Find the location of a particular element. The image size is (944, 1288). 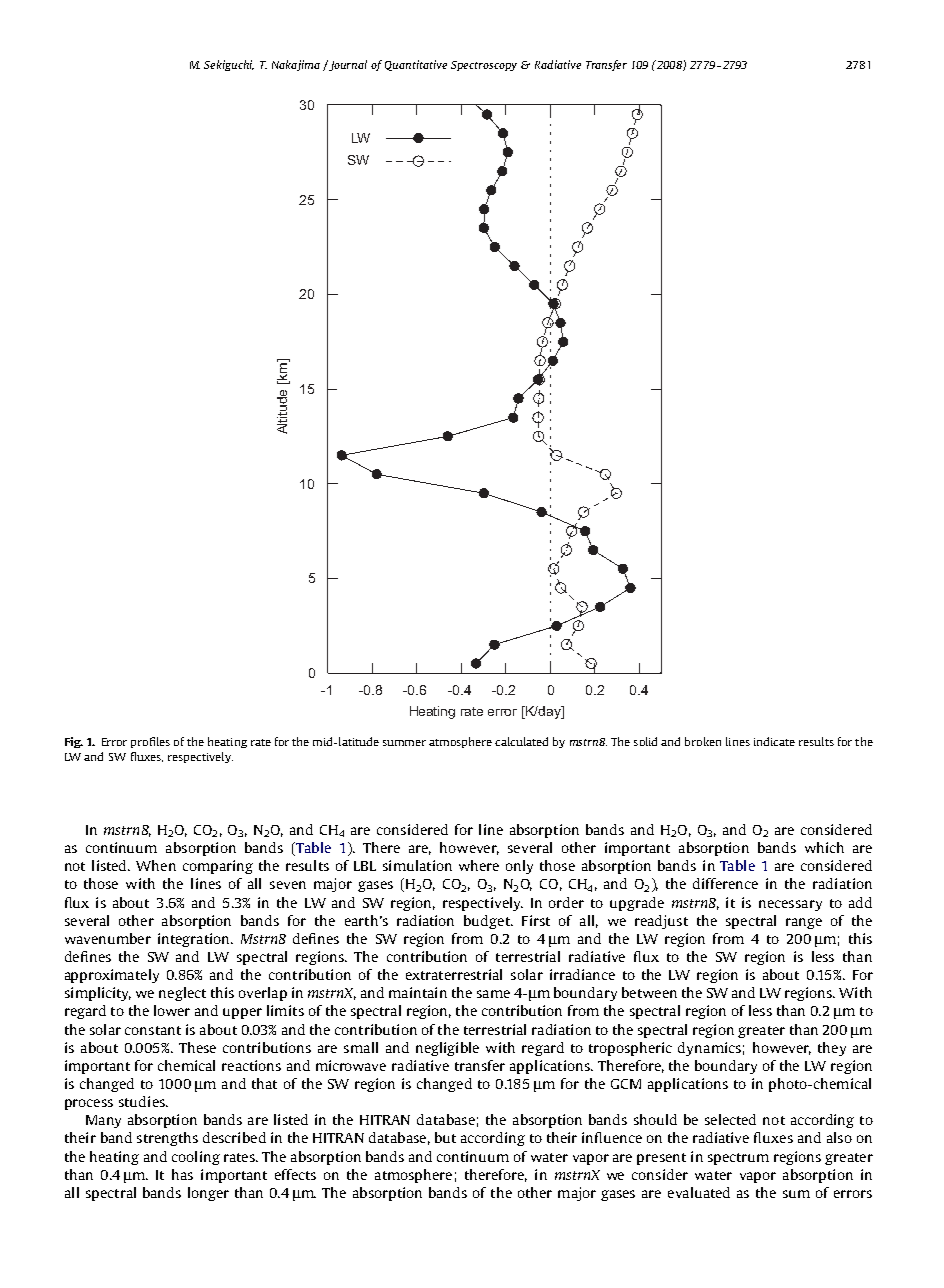

Quantitative is located at coordinates (416, 65).
